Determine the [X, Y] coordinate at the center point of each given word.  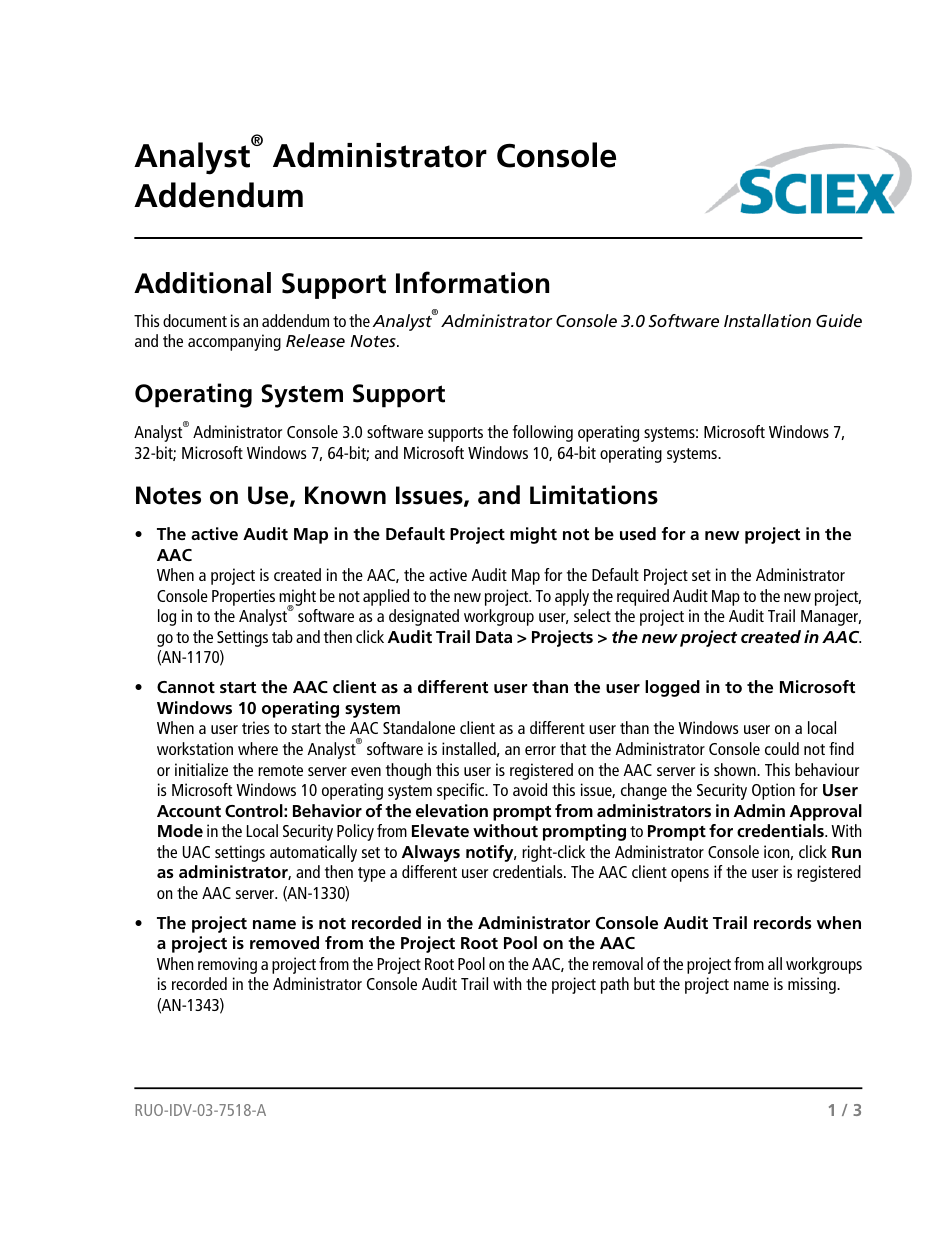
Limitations [594, 495]
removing [227, 965]
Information [472, 282]
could [782, 748]
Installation [767, 320]
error [540, 750]
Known [345, 495]
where [258, 748]
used [638, 533]
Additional [202, 283]
